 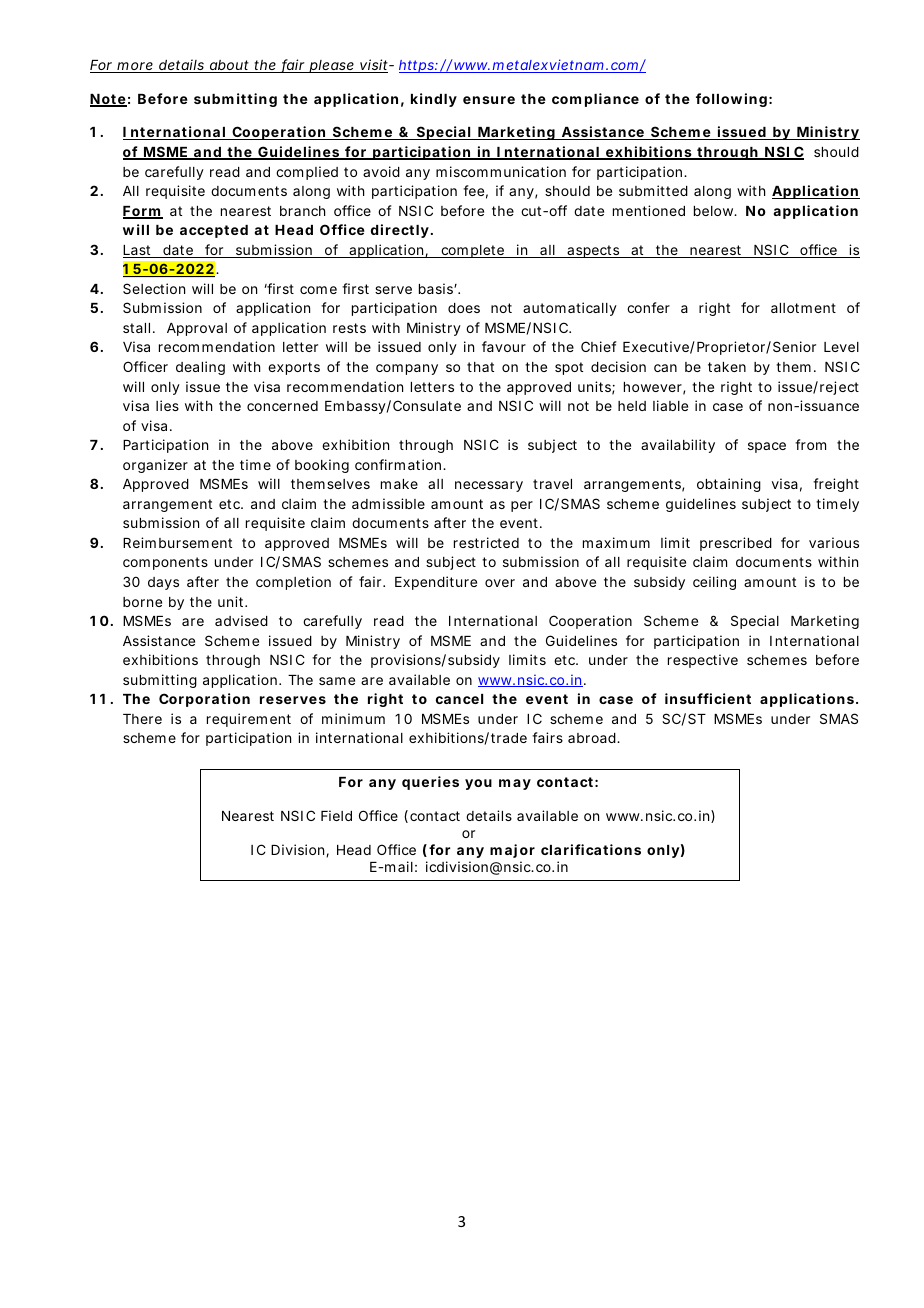 I want to click on Field, so click(x=336, y=815).
